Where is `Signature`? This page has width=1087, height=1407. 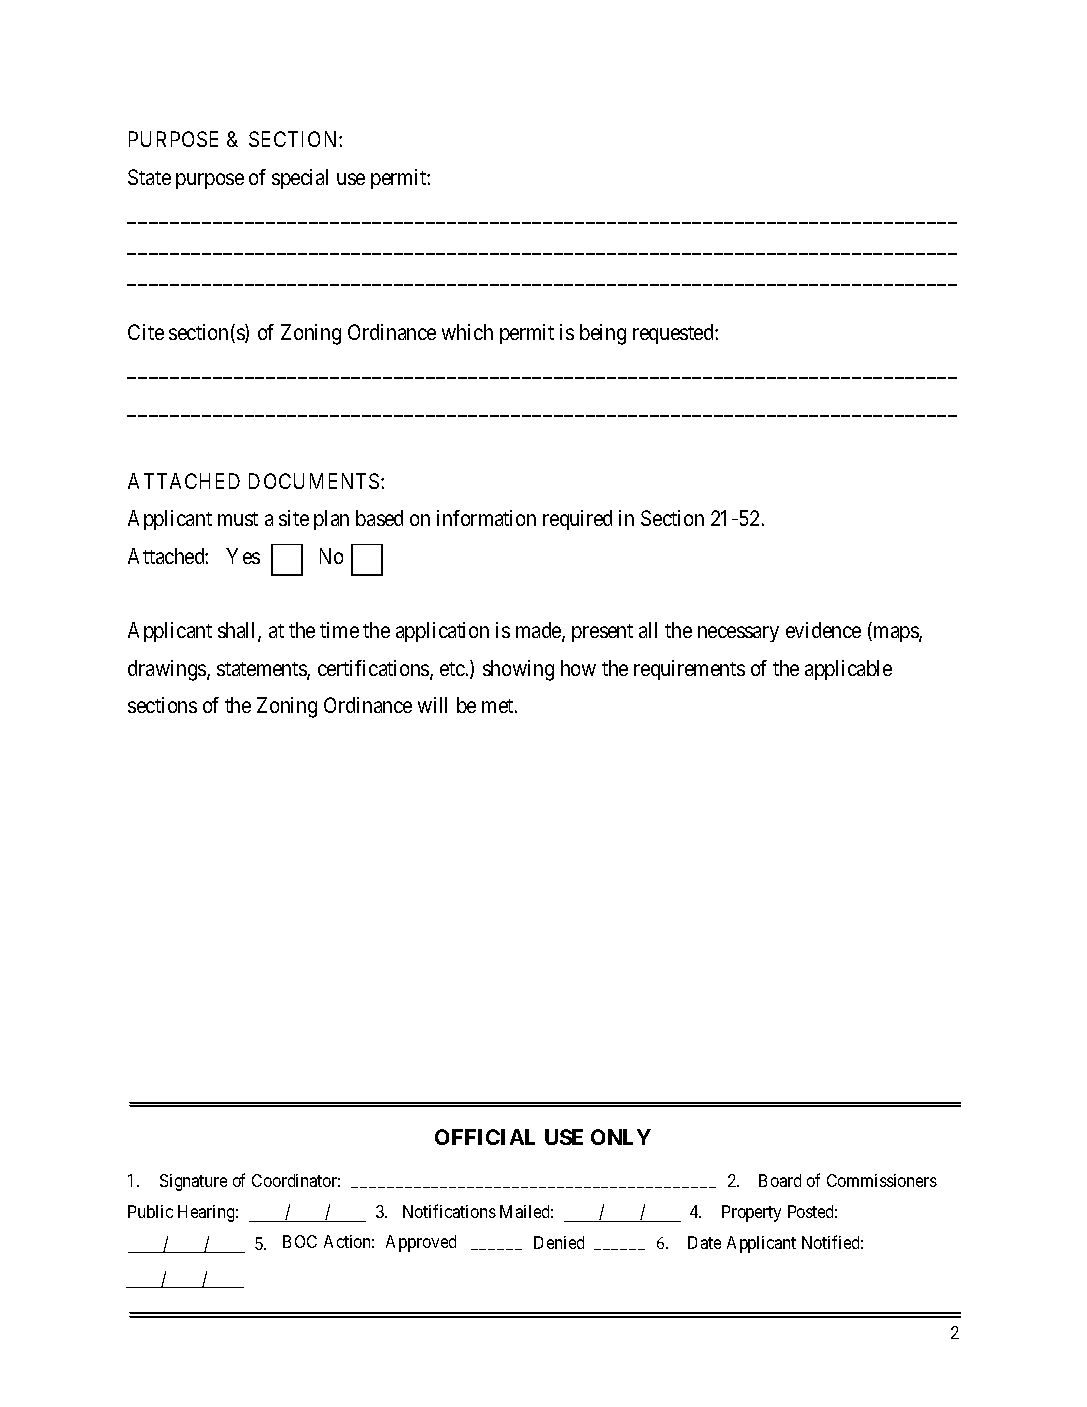 Signature is located at coordinates (193, 1182).
